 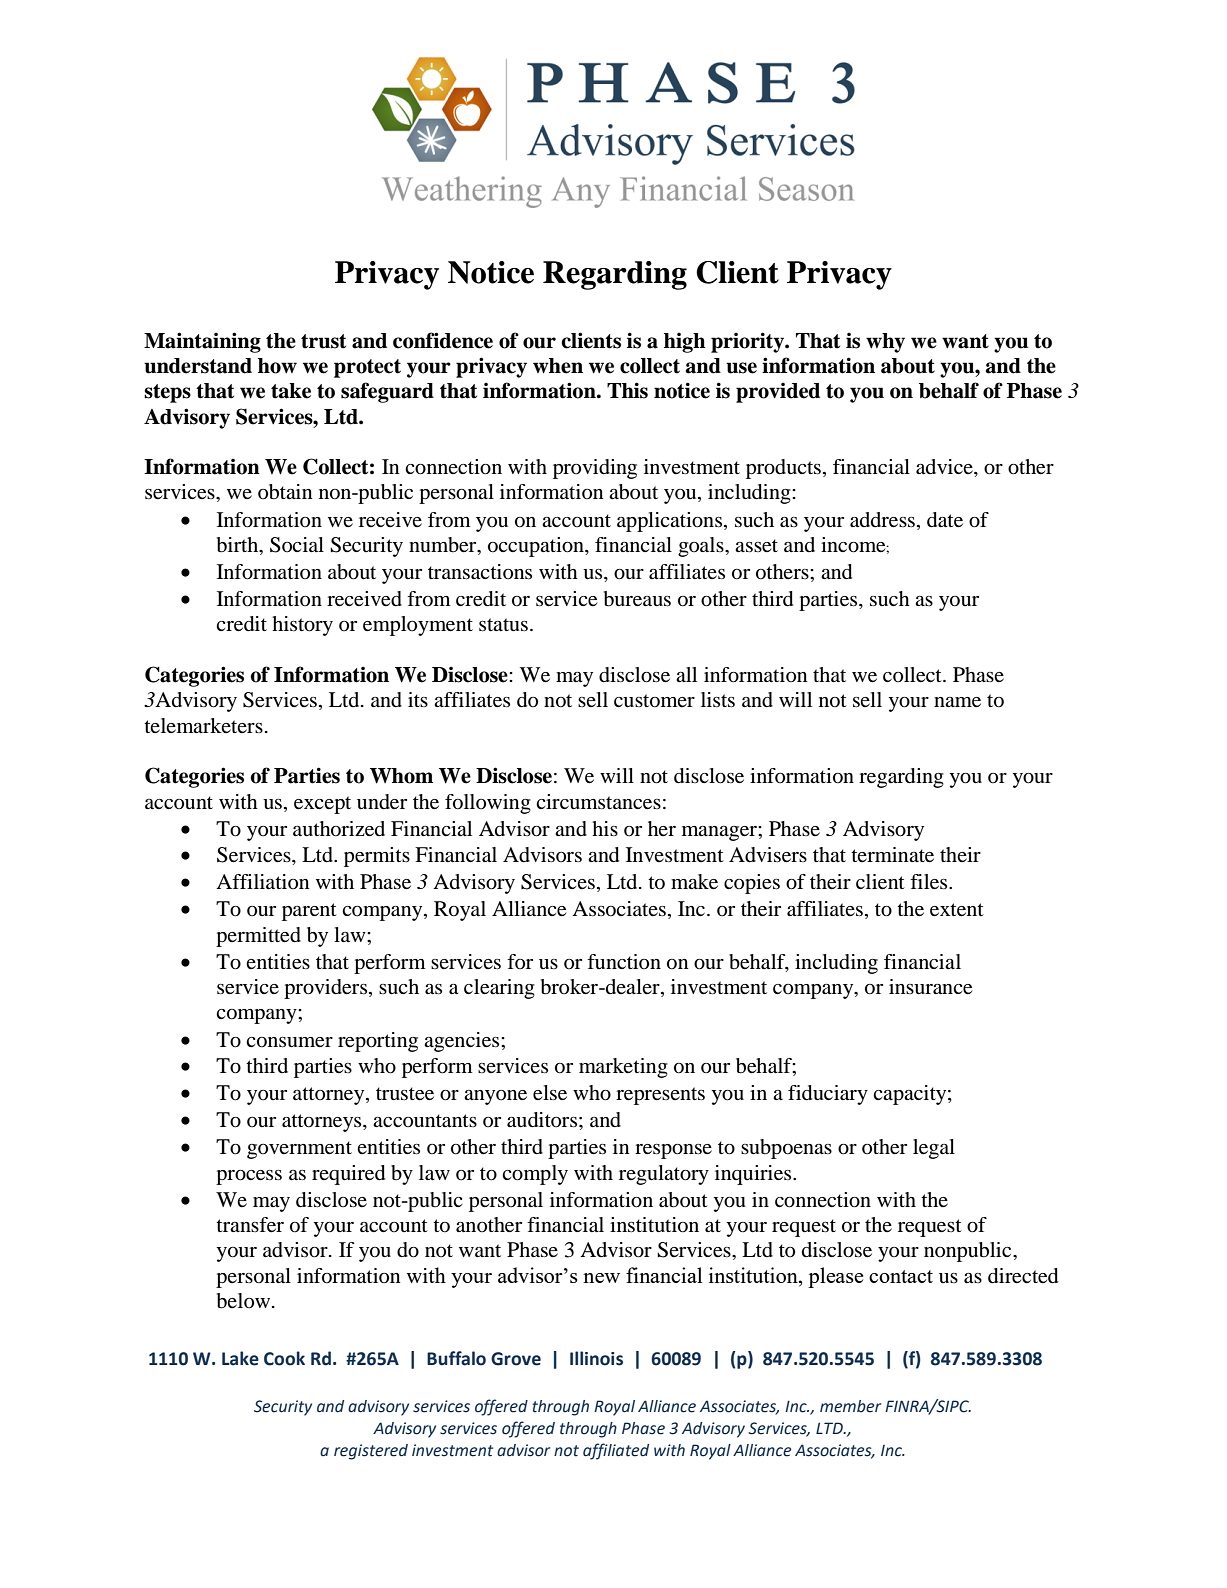 What do you see at coordinates (616, 1451) in the page?
I see `affiliated` at bounding box center [616, 1451].
